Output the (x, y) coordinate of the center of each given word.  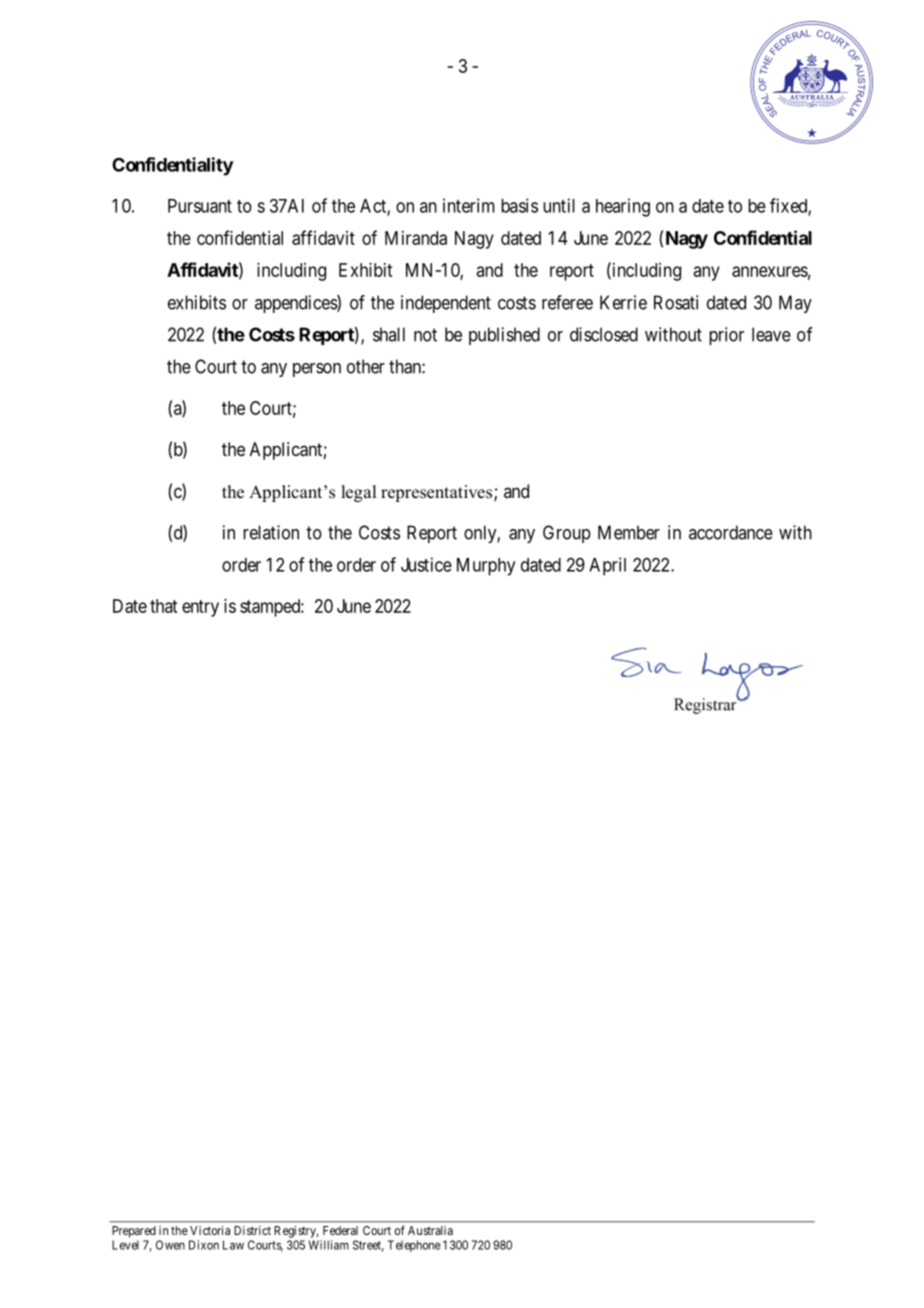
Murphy (486, 567)
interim (469, 205)
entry (200, 608)
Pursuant (200, 206)
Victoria (210, 1230)
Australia (430, 1230)
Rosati (676, 302)
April (607, 566)
